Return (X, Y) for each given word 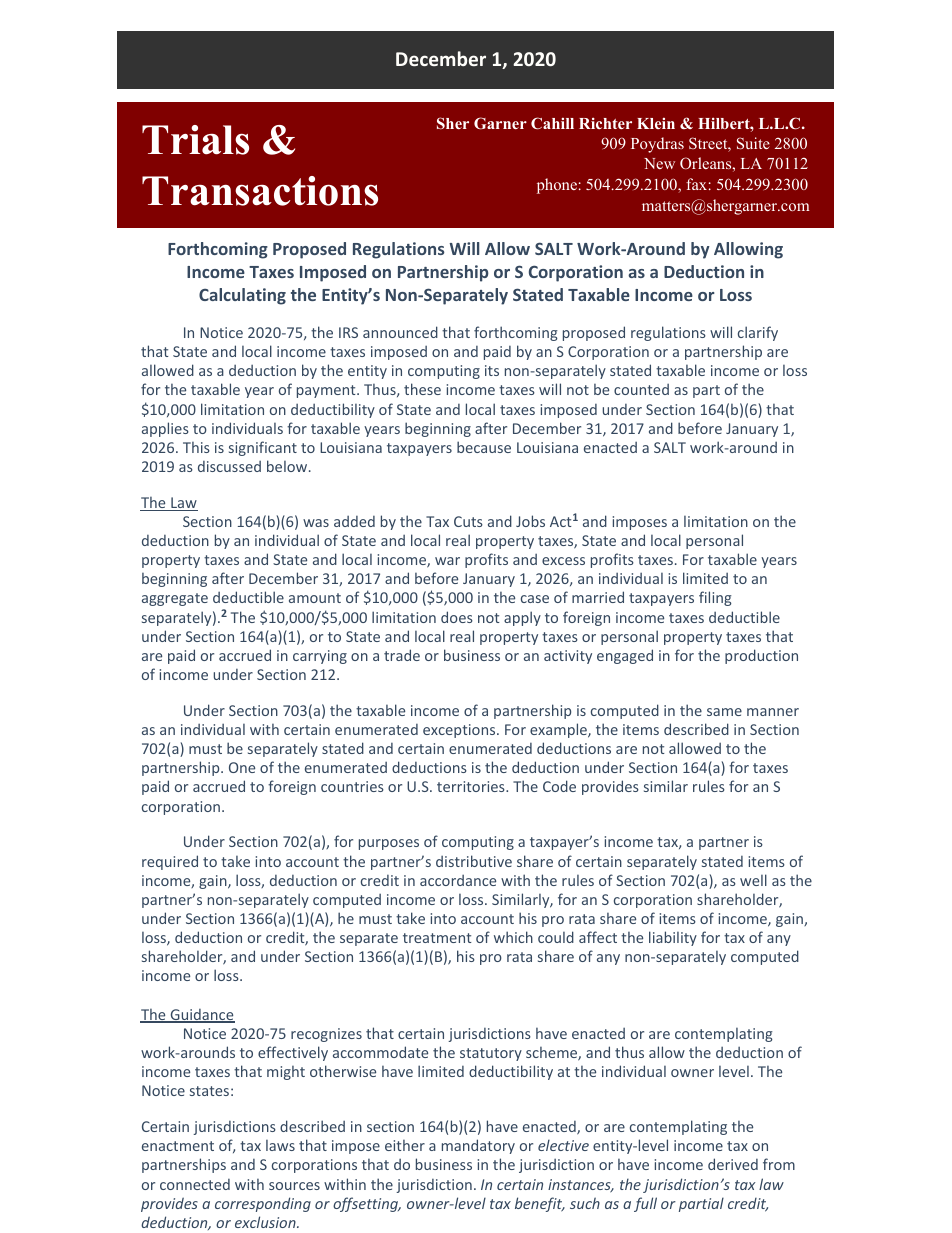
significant (263, 448)
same (724, 712)
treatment (437, 938)
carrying (320, 657)
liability (673, 938)
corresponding (263, 1204)
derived (733, 1164)
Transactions (260, 191)
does (457, 617)
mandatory (478, 1146)
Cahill (552, 123)
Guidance (201, 1016)
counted (641, 389)
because (484, 447)
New (659, 163)
